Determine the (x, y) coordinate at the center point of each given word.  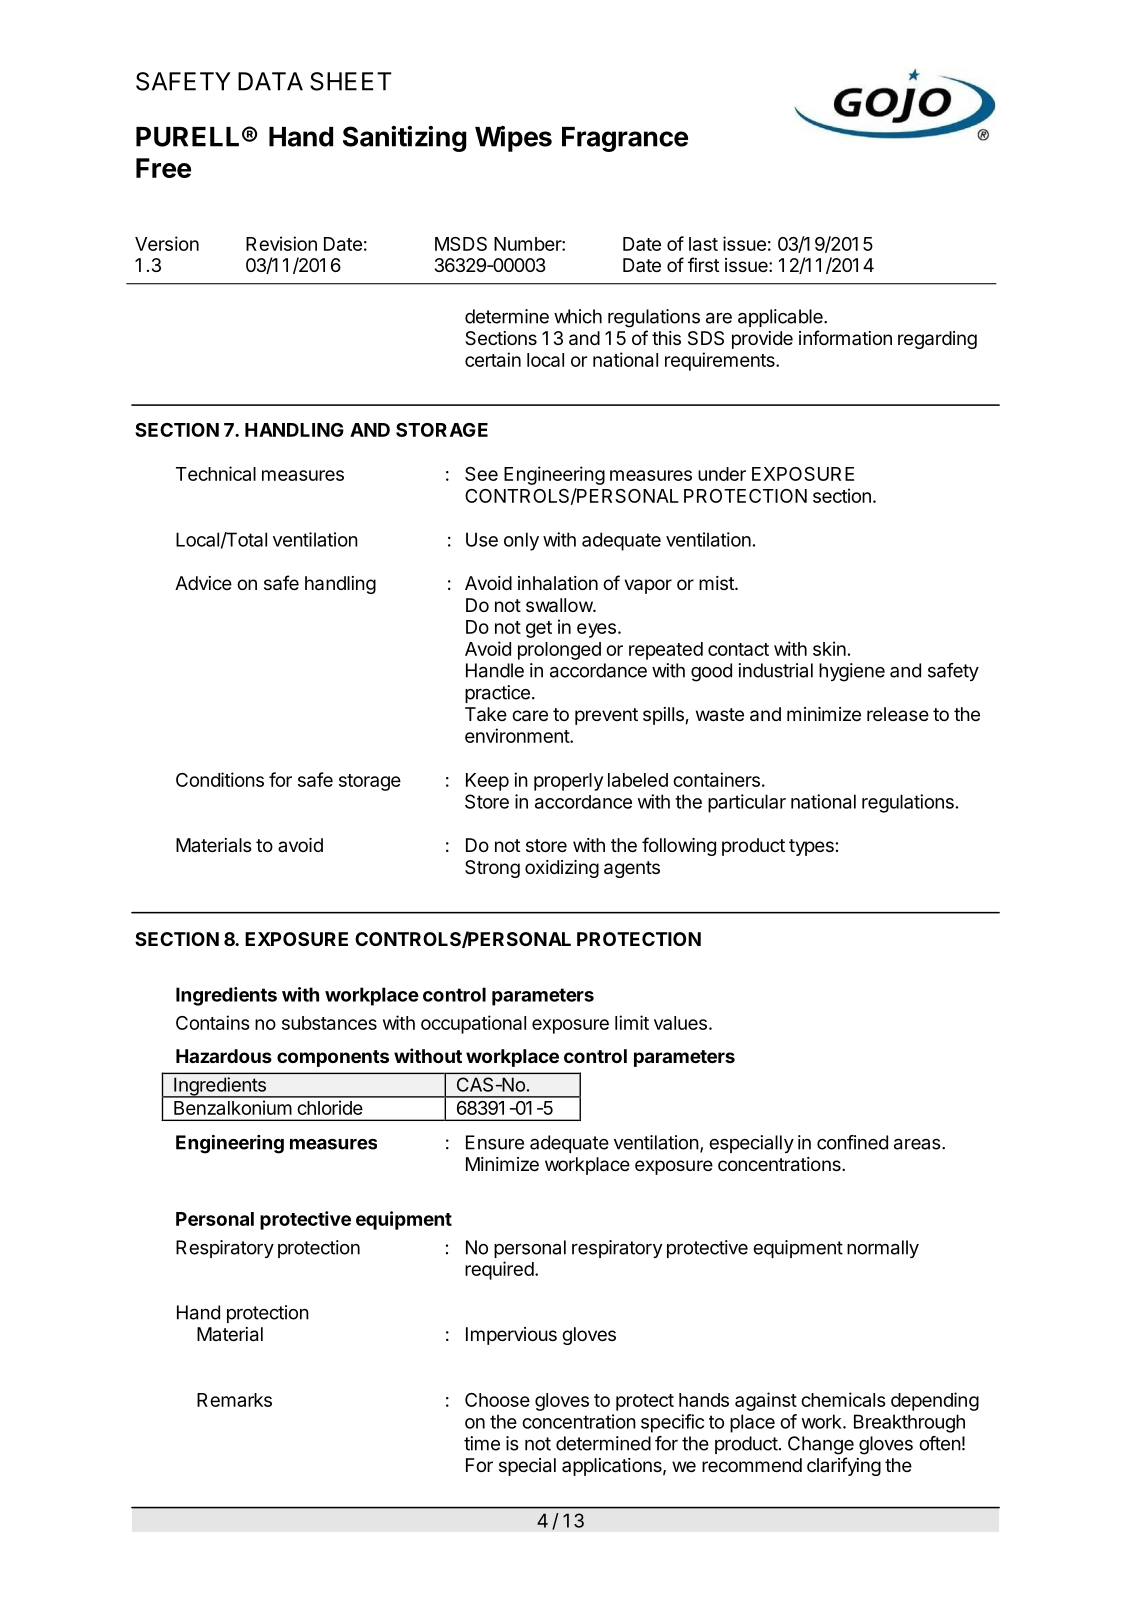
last (703, 244)
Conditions (220, 779)
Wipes (513, 139)
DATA (270, 81)
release (898, 714)
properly (568, 782)
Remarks (234, 1400)
